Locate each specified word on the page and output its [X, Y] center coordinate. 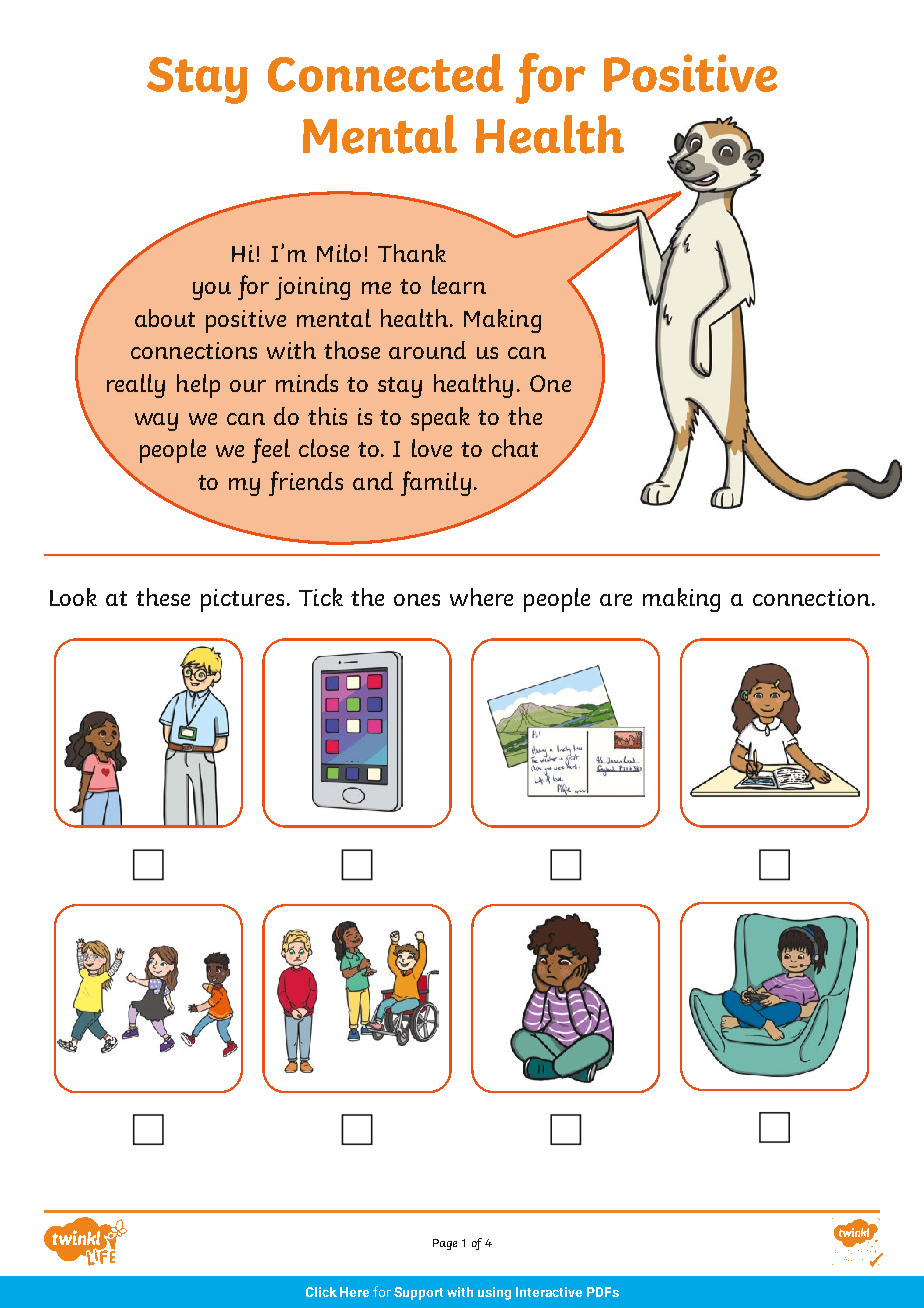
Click [321, 1292]
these [163, 597]
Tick [321, 597]
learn [459, 285]
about [165, 318]
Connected [385, 73]
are [616, 600]
